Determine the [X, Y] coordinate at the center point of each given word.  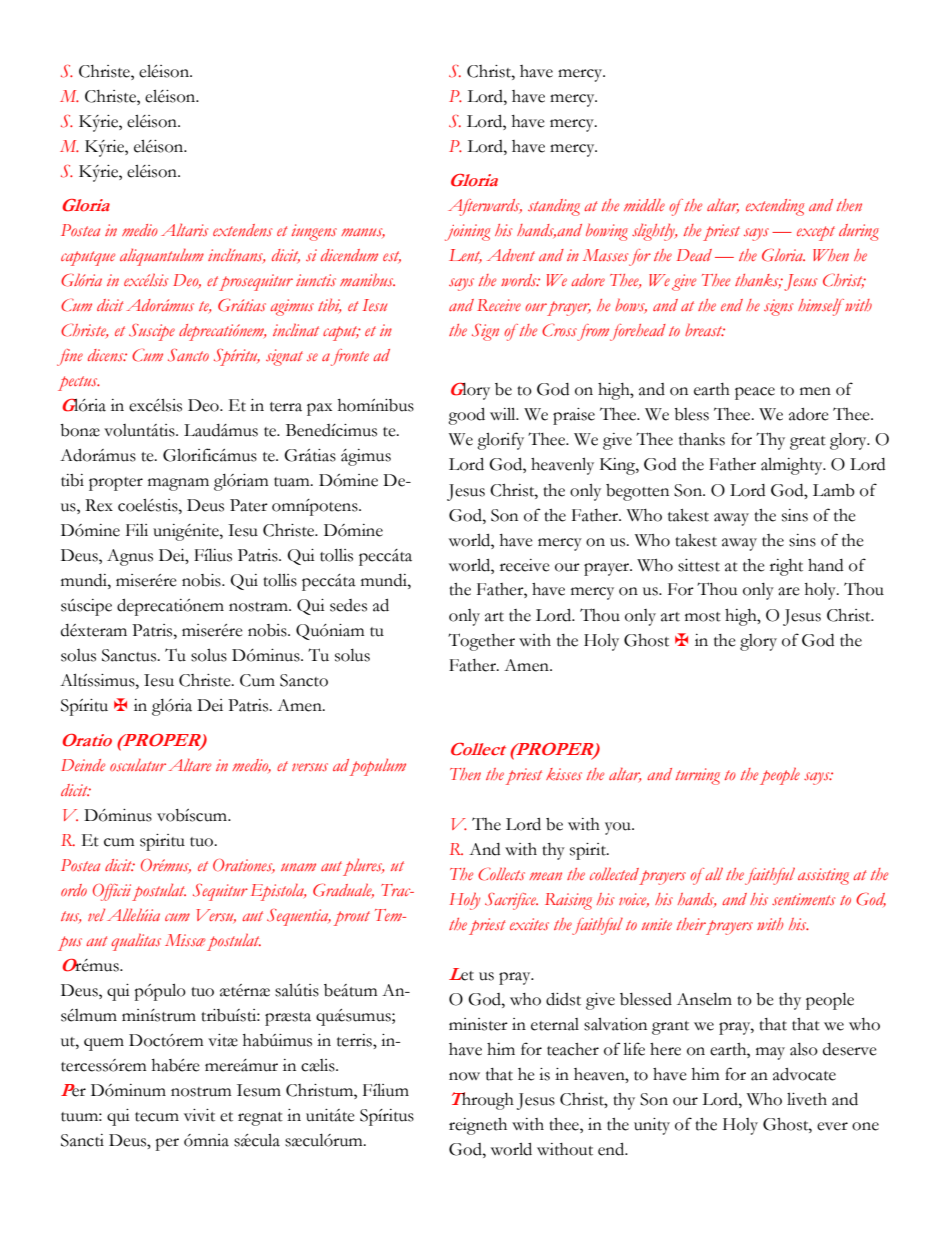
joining [467, 232]
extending [775, 207]
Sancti [82, 1140]
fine [70, 357]
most [703, 617]
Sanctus [130, 655]
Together [481, 642]
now [464, 1076]
